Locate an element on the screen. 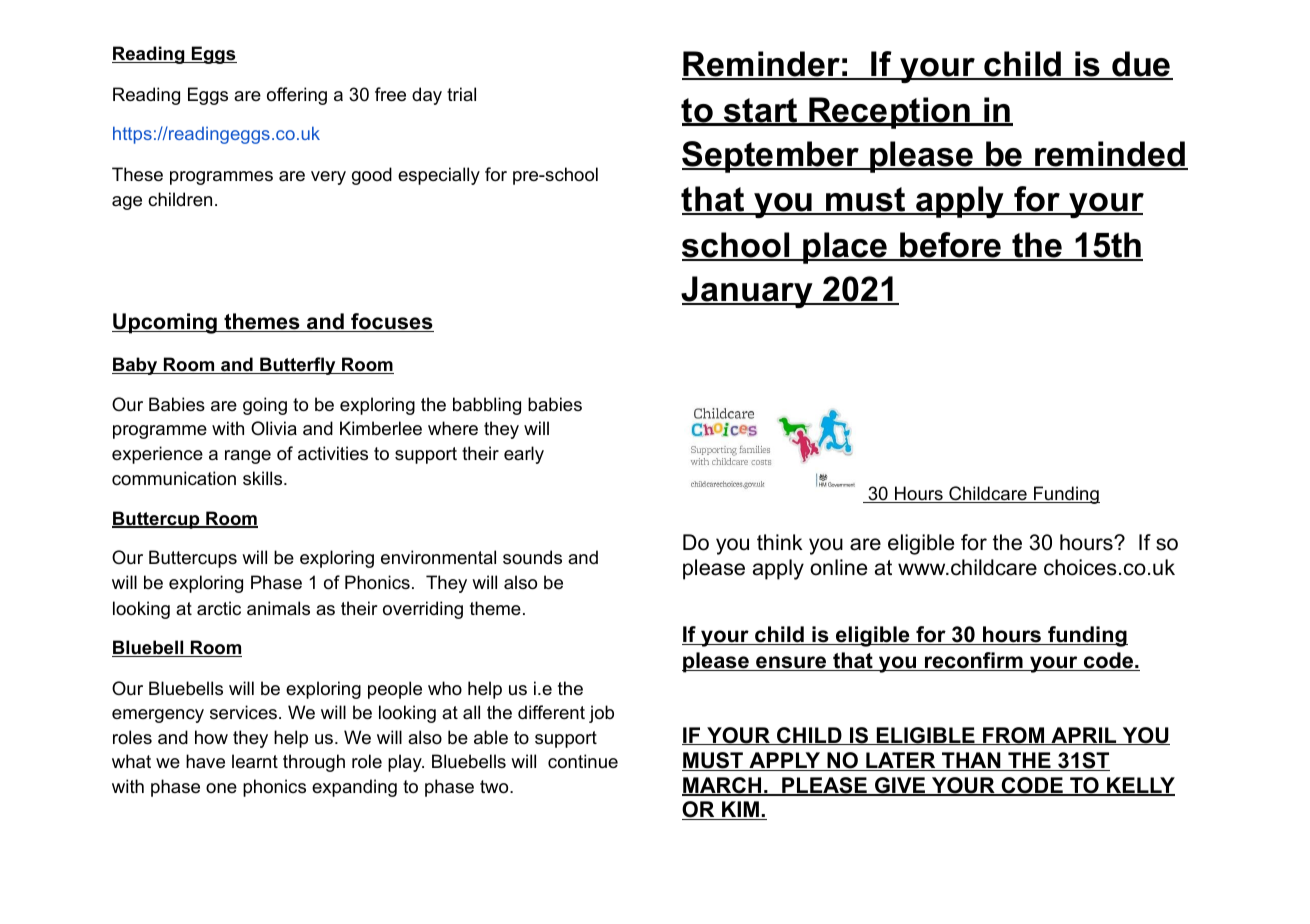 This screenshot has height=924, width=1310. early is located at coordinates (524, 455).
